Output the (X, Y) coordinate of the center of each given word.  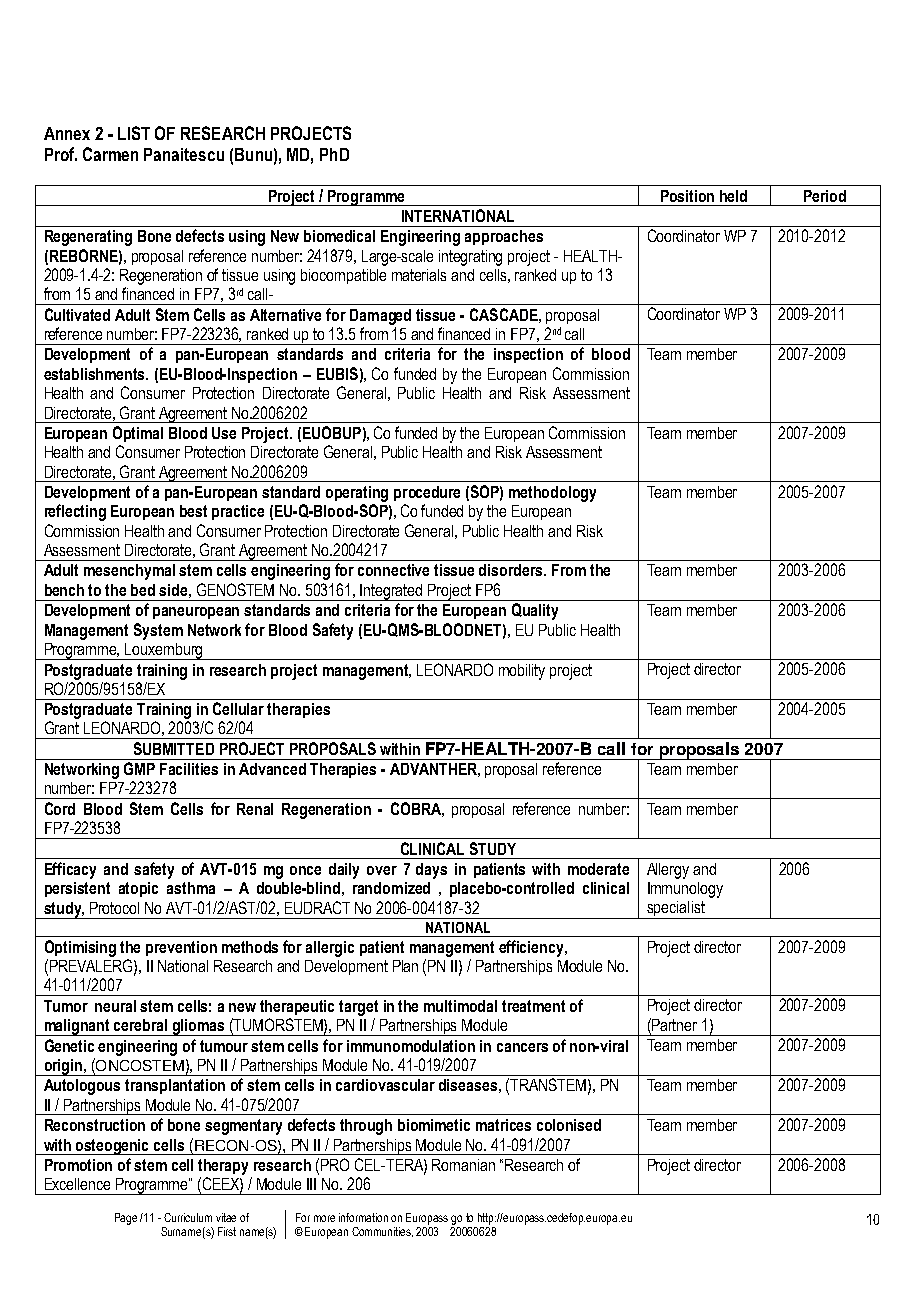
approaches (504, 237)
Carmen (110, 154)
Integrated (392, 592)
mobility (522, 672)
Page (126, 1219)
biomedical (339, 236)
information (363, 1217)
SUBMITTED (174, 748)
